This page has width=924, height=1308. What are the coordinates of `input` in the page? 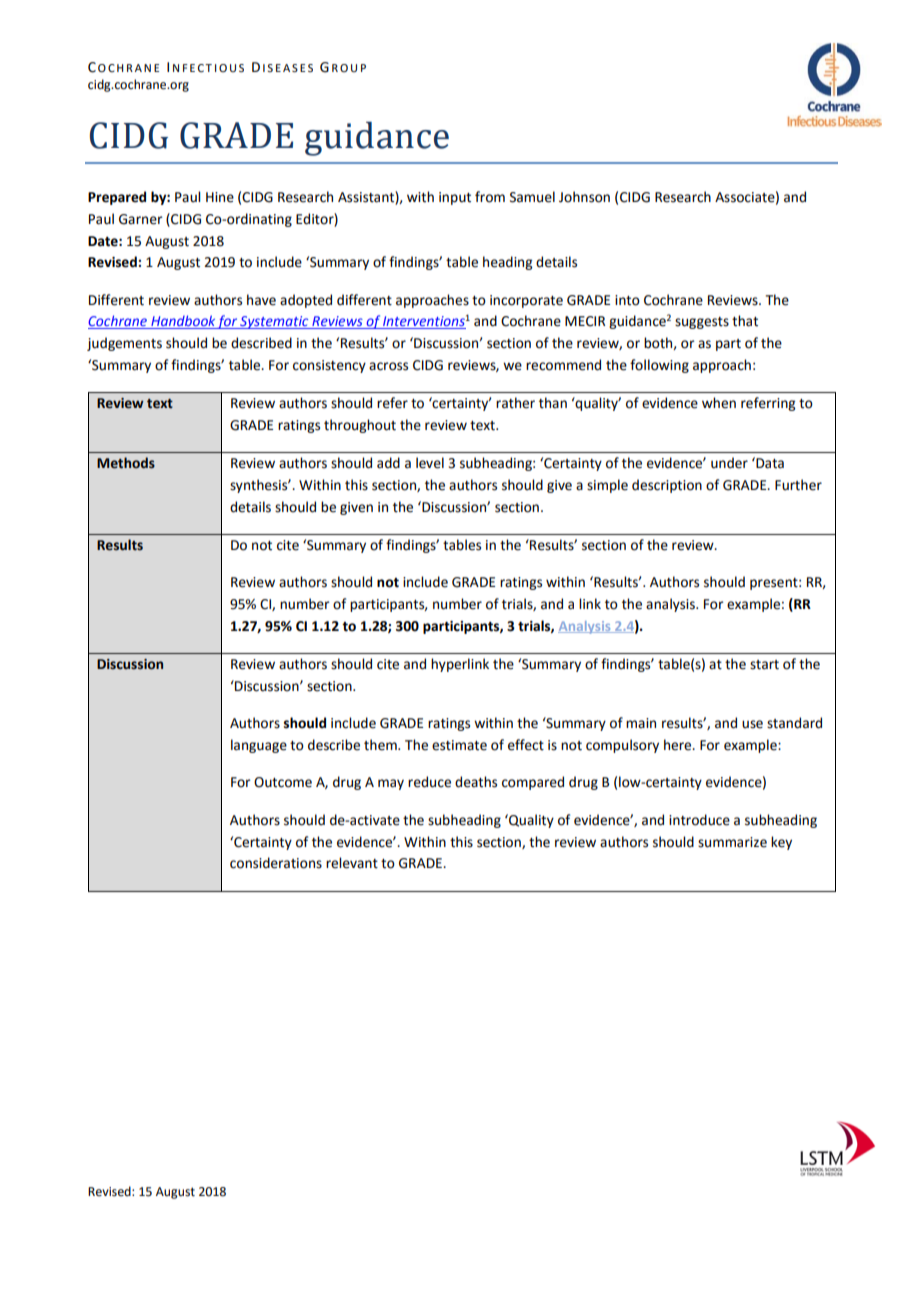 It's located at (455, 198).
